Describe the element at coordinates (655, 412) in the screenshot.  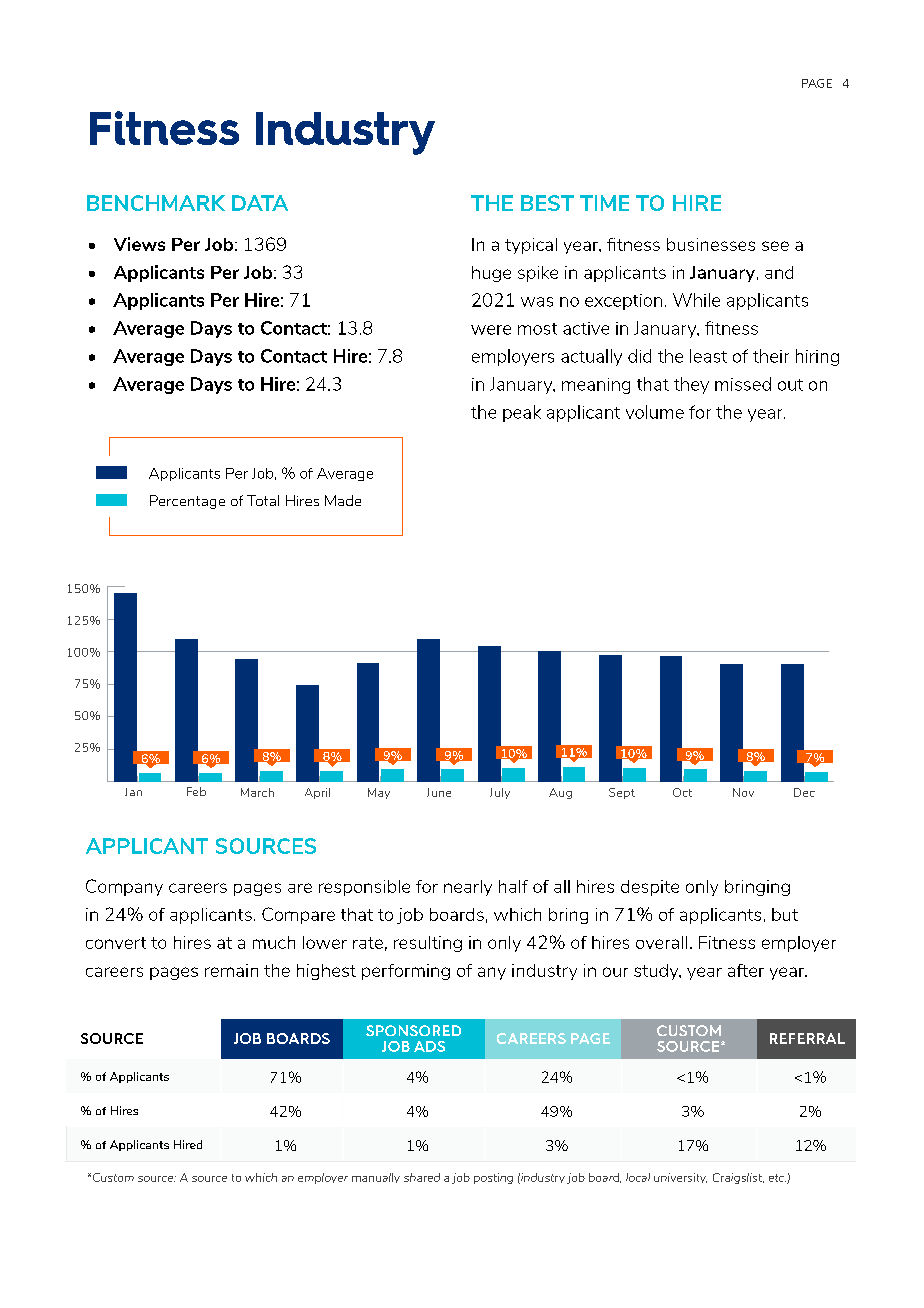
I see `volume` at that location.
